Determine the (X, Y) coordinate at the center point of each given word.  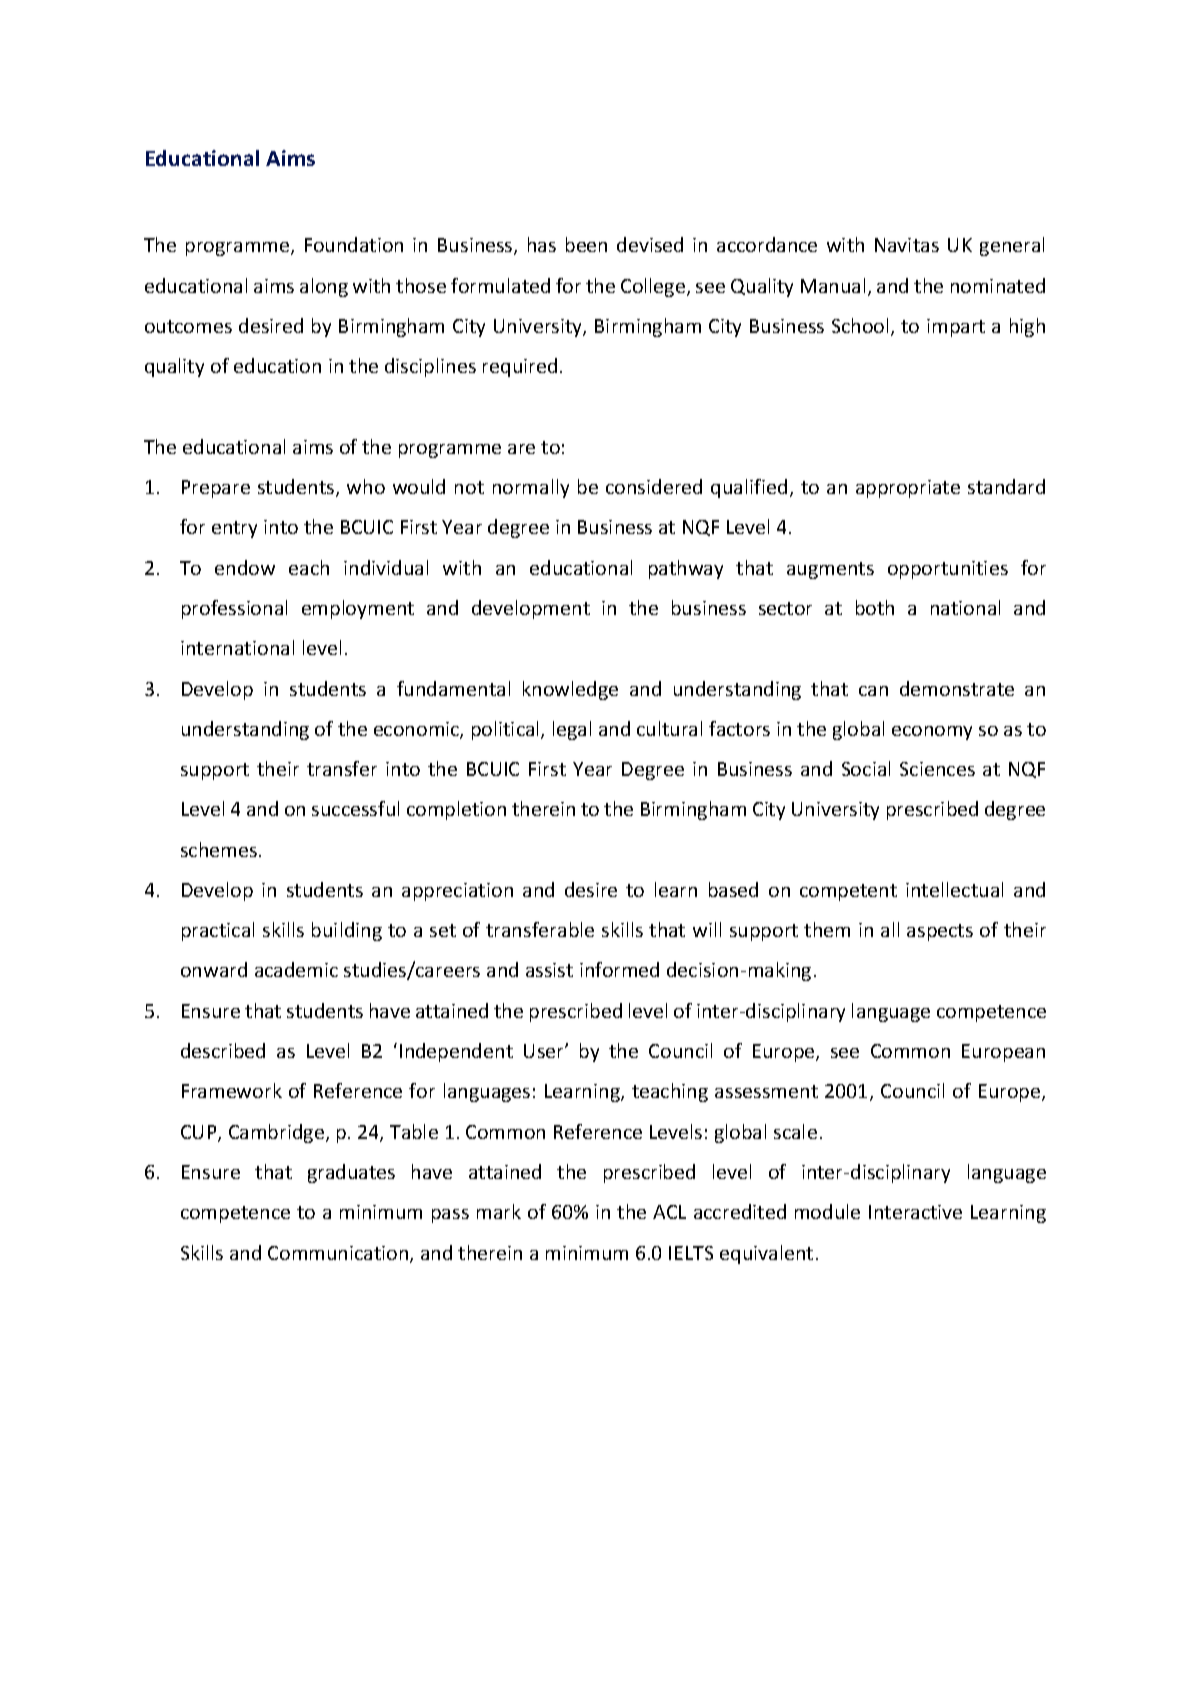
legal (572, 730)
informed (619, 969)
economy (932, 733)
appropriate (908, 489)
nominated (998, 285)
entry (234, 529)
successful (355, 808)
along (324, 287)
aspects (940, 932)
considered (654, 486)
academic (296, 969)
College (654, 287)
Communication (339, 1254)
